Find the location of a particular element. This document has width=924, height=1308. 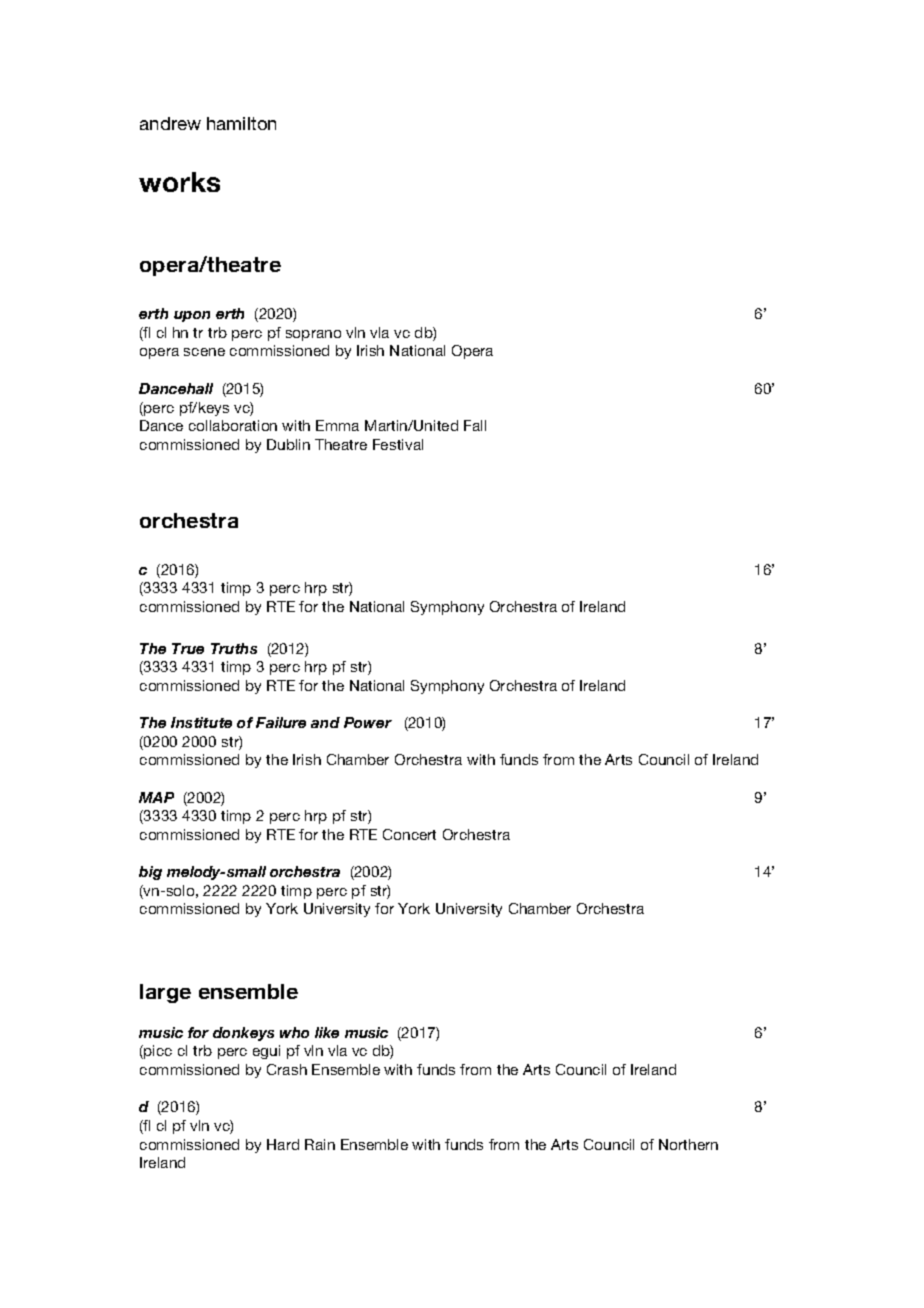

hamilton is located at coordinates (241, 123).
